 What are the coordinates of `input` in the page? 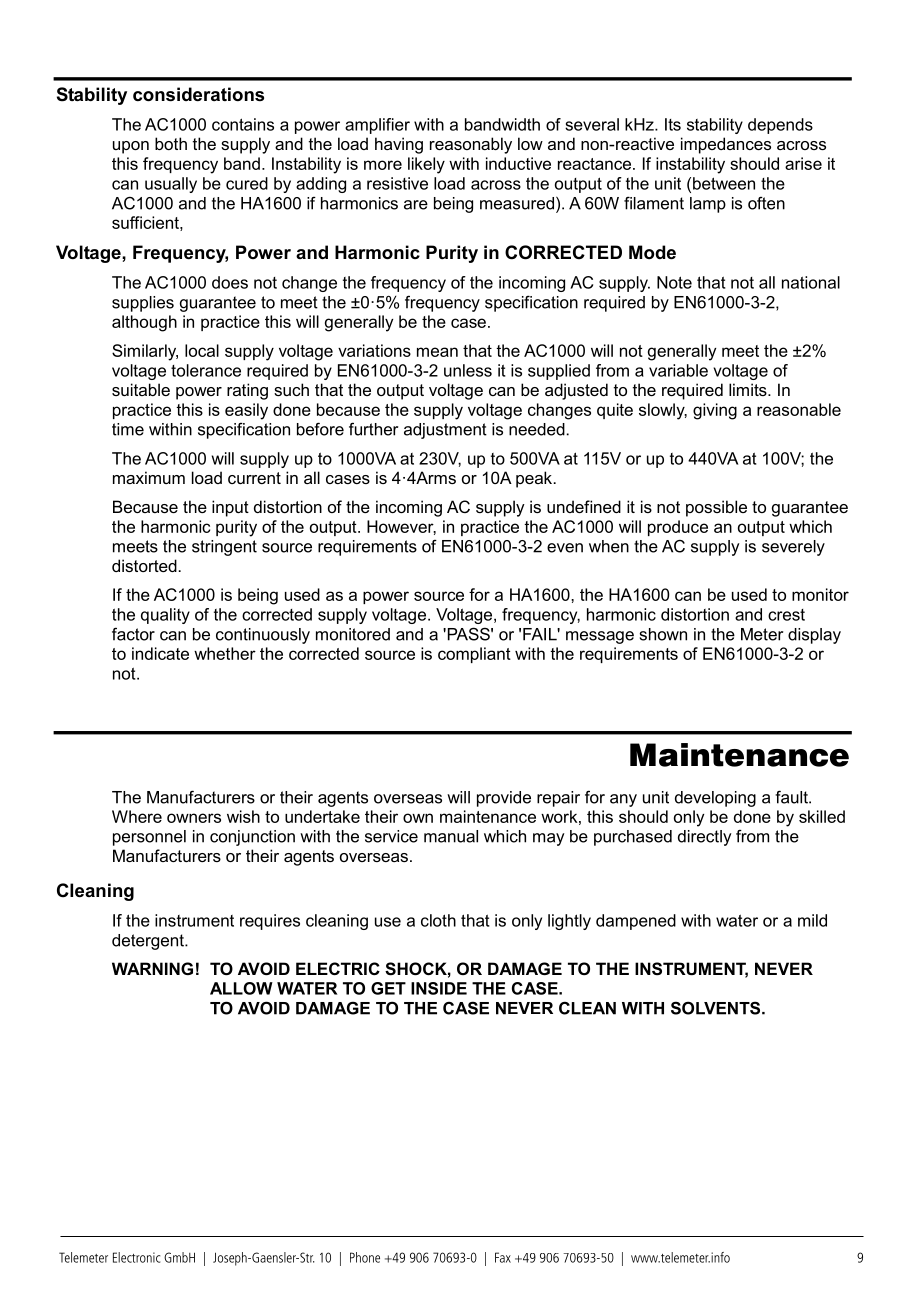 It's located at (230, 508).
